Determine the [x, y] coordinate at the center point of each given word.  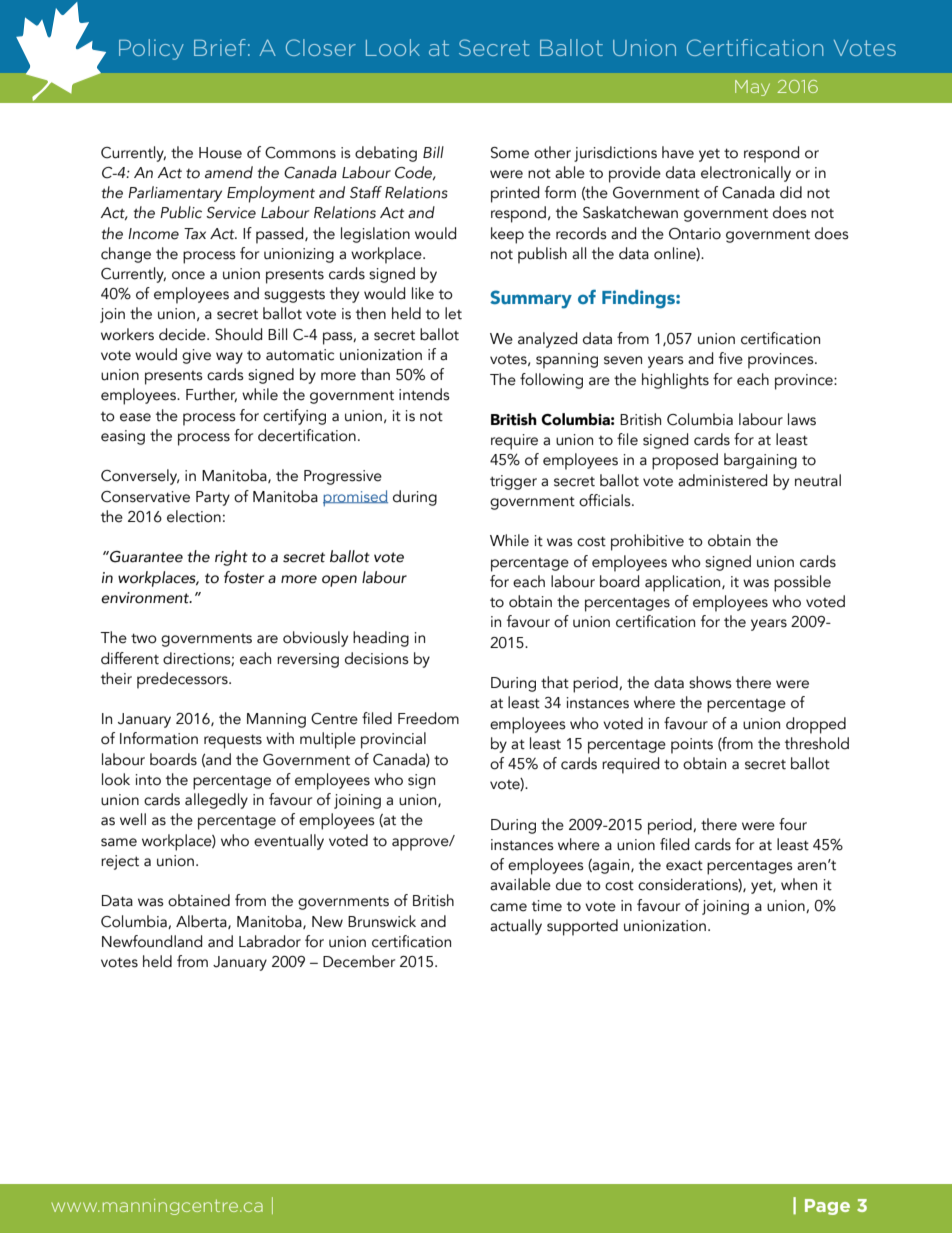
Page [827, 1207]
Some [510, 153]
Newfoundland [152, 941]
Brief [220, 47]
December [359, 961]
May [752, 88]
